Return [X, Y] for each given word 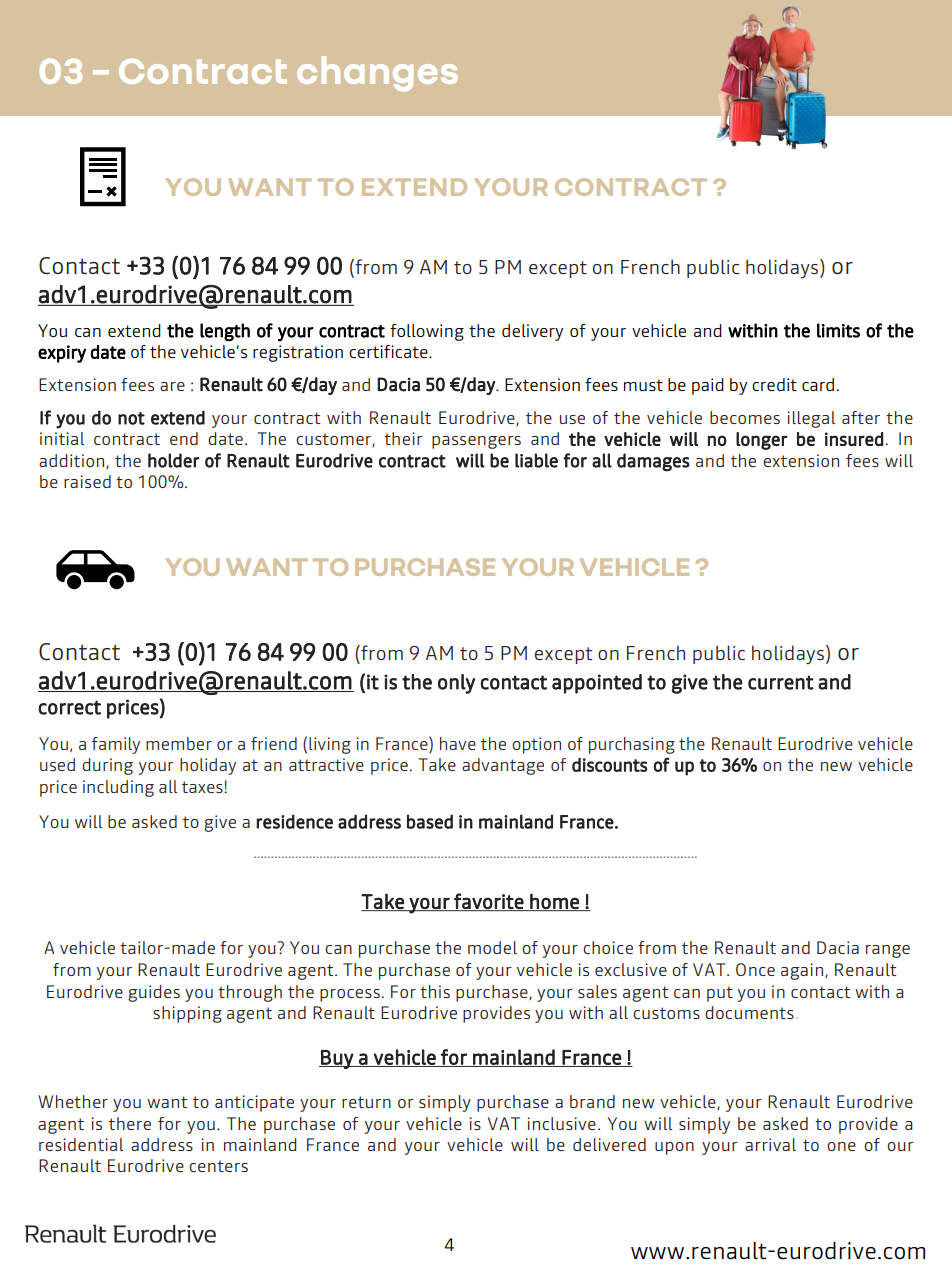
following [427, 332]
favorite [488, 902]
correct [69, 707]
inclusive [561, 1123]
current [781, 682]
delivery [532, 332]
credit [774, 384]
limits [838, 330]
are [172, 386]
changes [377, 73]
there [130, 1123]
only [456, 684]
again [802, 971]
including [118, 788]
